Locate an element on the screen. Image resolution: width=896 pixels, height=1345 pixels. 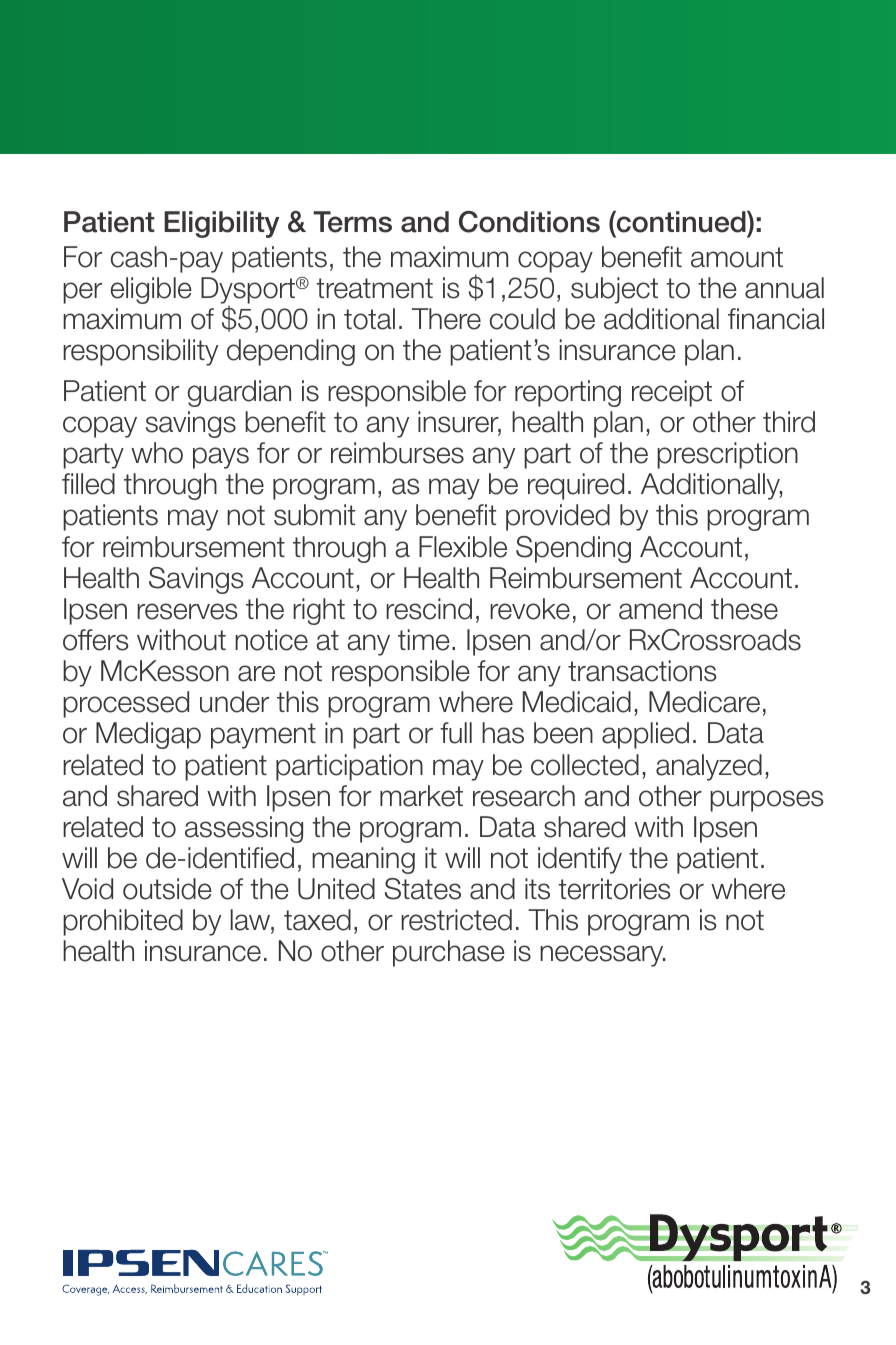
restricted is located at coordinates (456, 920).
